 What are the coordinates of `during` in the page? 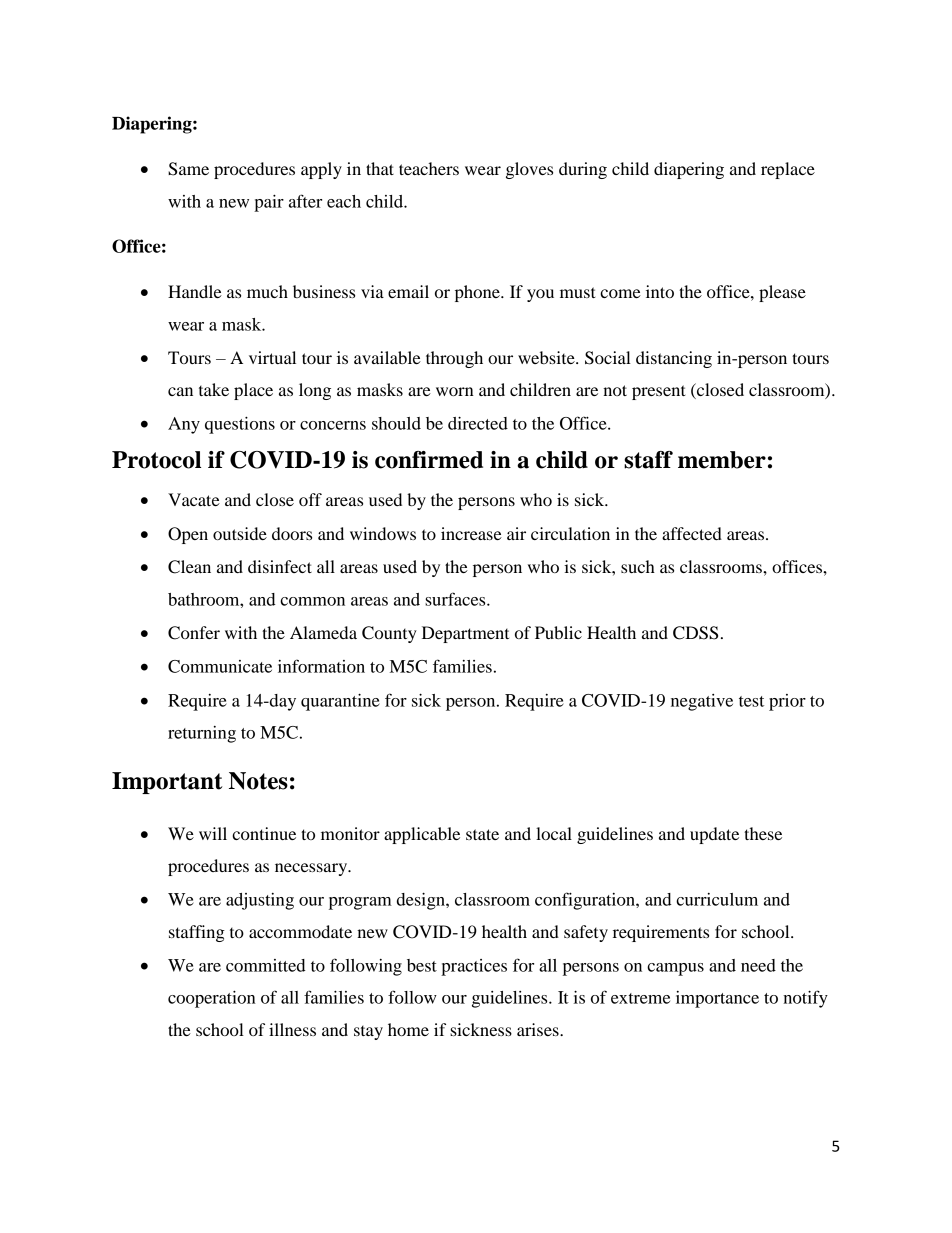 It's located at (583, 170).
